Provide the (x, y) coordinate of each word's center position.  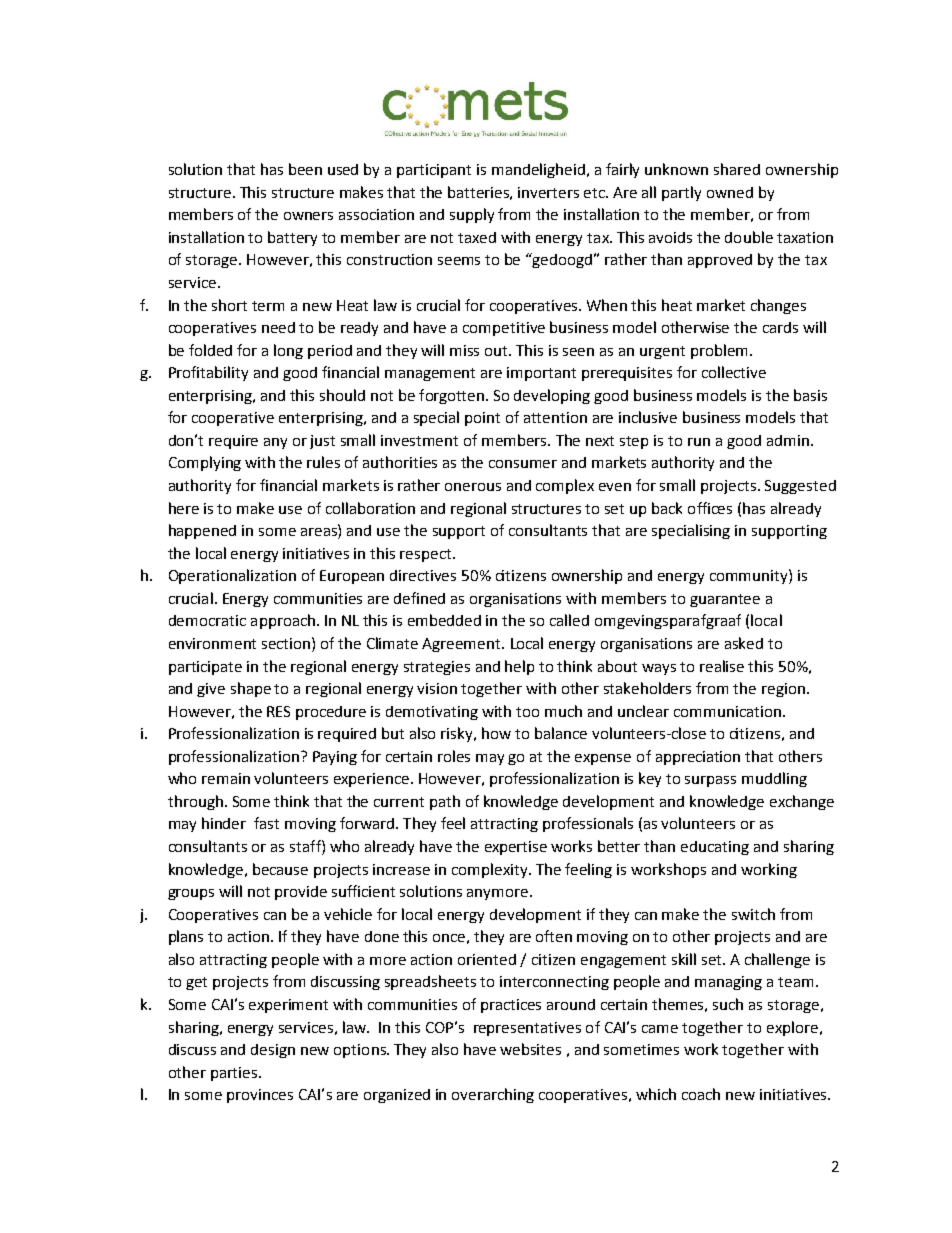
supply (472, 215)
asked (744, 643)
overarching (493, 1095)
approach (283, 621)
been (305, 169)
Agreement (462, 645)
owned (730, 192)
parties (235, 1074)
